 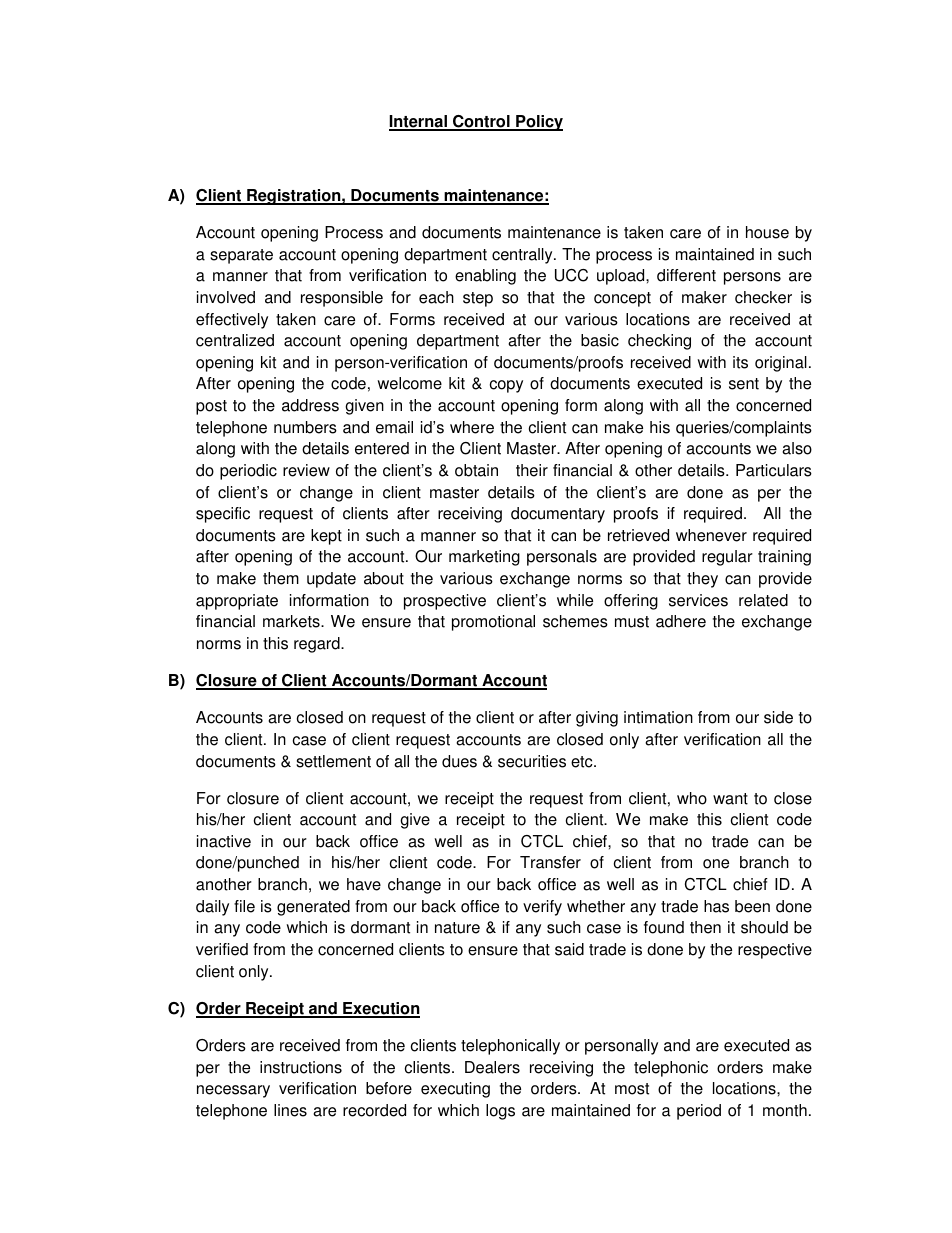 What do you see at coordinates (292, 621) in the image?
I see `markets` at bounding box center [292, 621].
